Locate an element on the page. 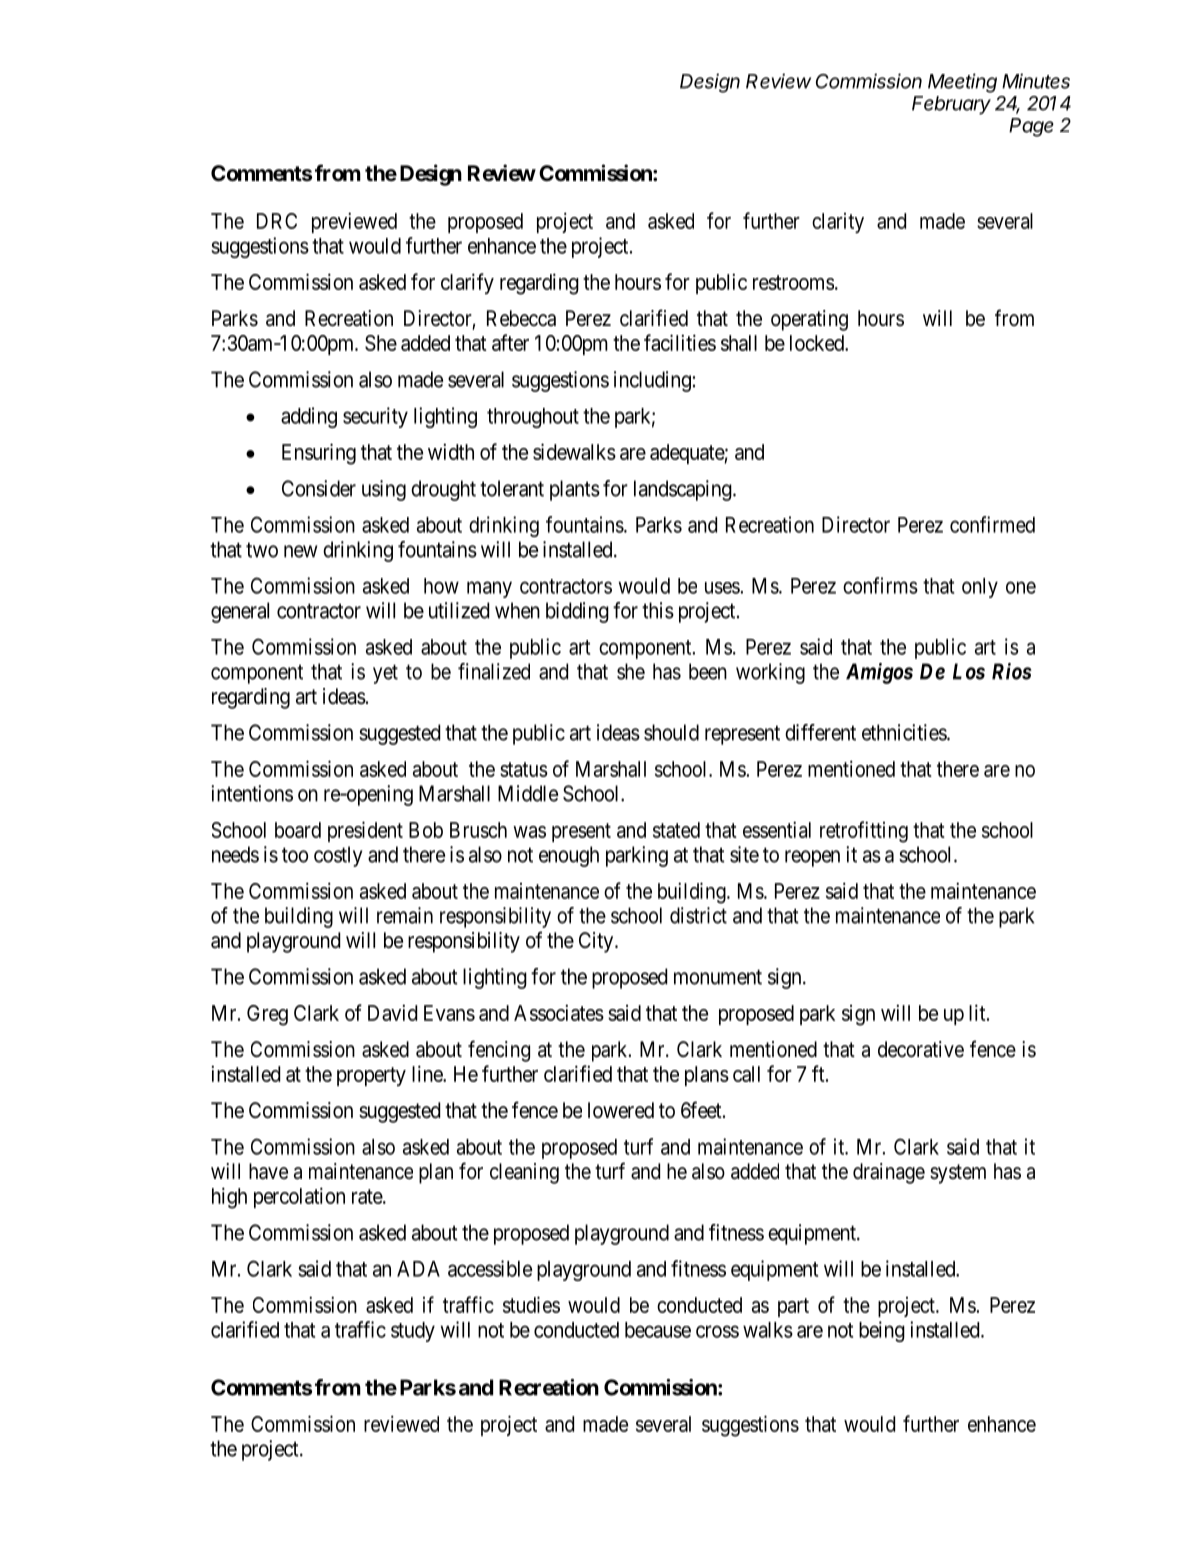 The height and width of the page is (1544, 1193). ethnicities is located at coordinates (905, 732).
